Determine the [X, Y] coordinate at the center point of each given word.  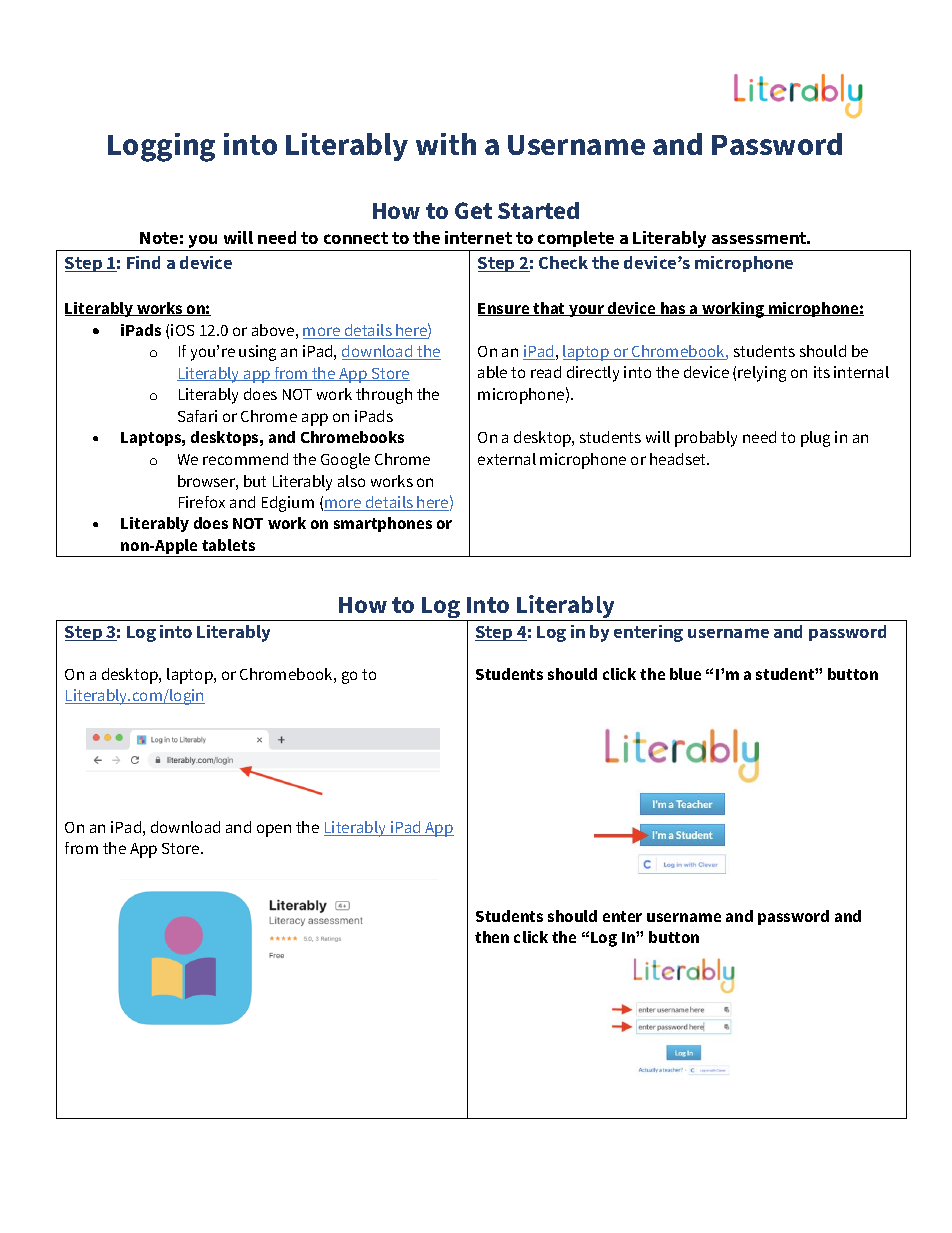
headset [679, 459]
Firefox [202, 502]
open [274, 830]
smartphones [383, 524]
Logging [161, 147]
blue [685, 674]
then [492, 937]
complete [576, 239]
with [446, 144]
